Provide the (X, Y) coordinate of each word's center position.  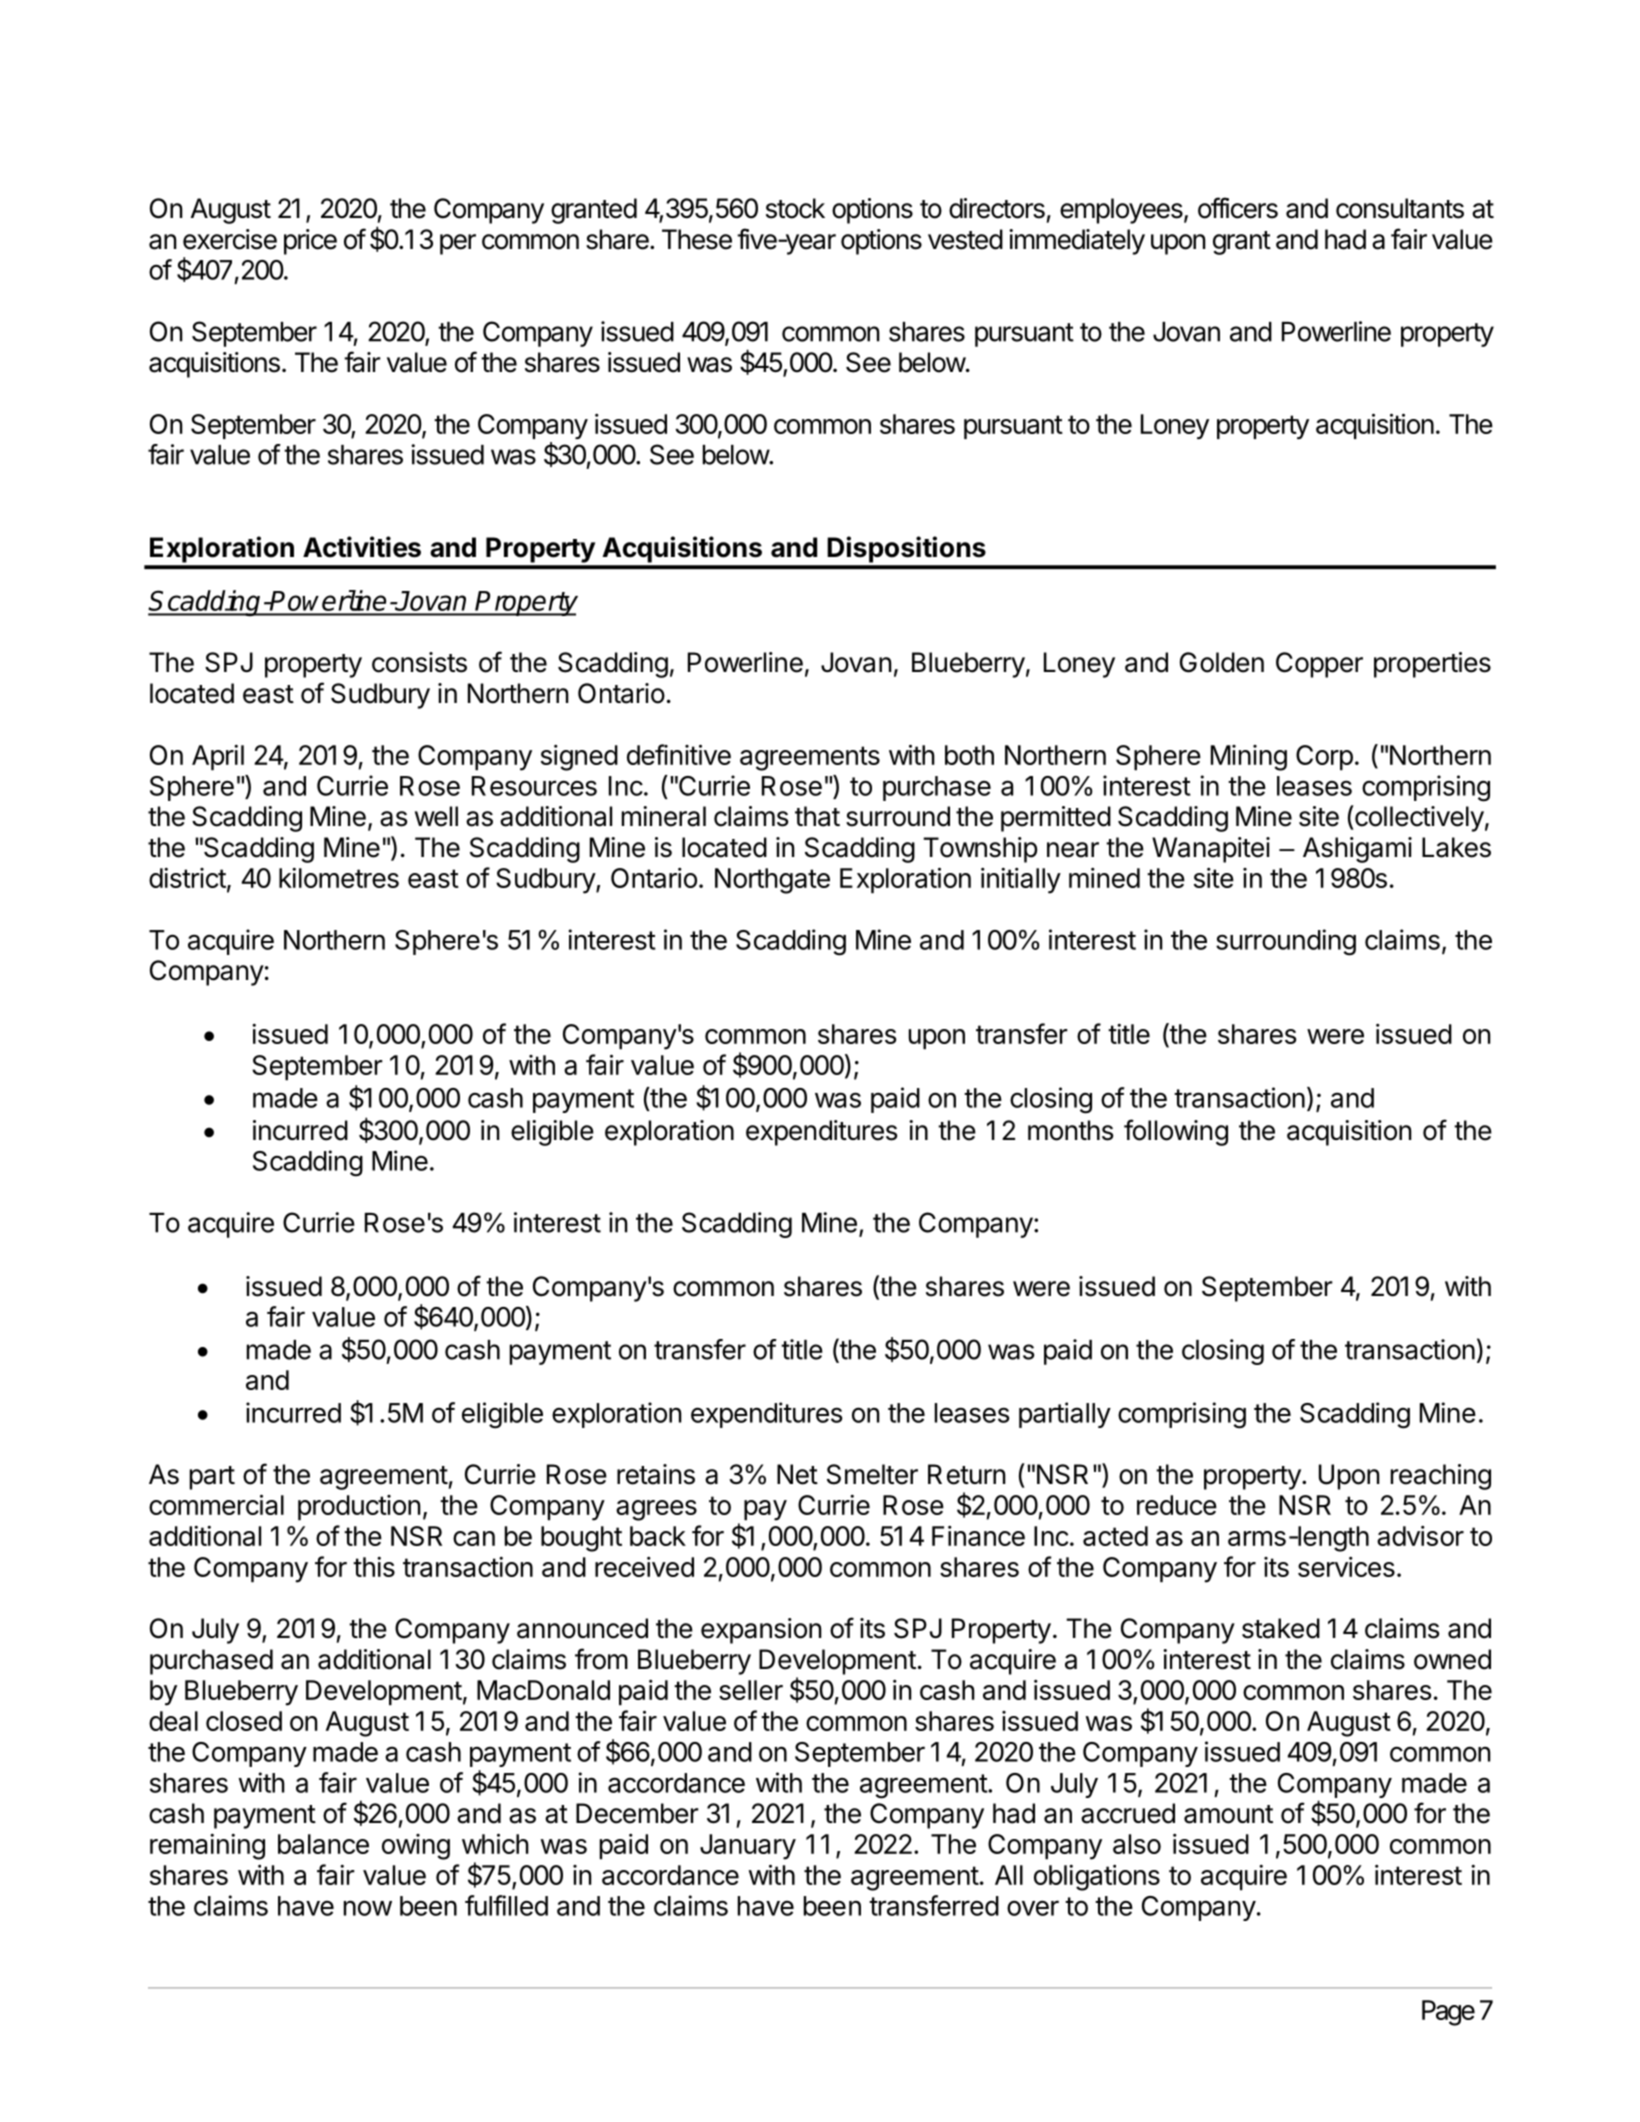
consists (419, 662)
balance (323, 1844)
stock (795, 208)
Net (797, 1474)
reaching (1441, 1477)
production (359, 1508)
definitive (679, 754)
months (1070, 1130)
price (310, 242)
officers (1238, 208)
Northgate (772, 881)
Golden (1222, 662)
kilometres (339, 878)
